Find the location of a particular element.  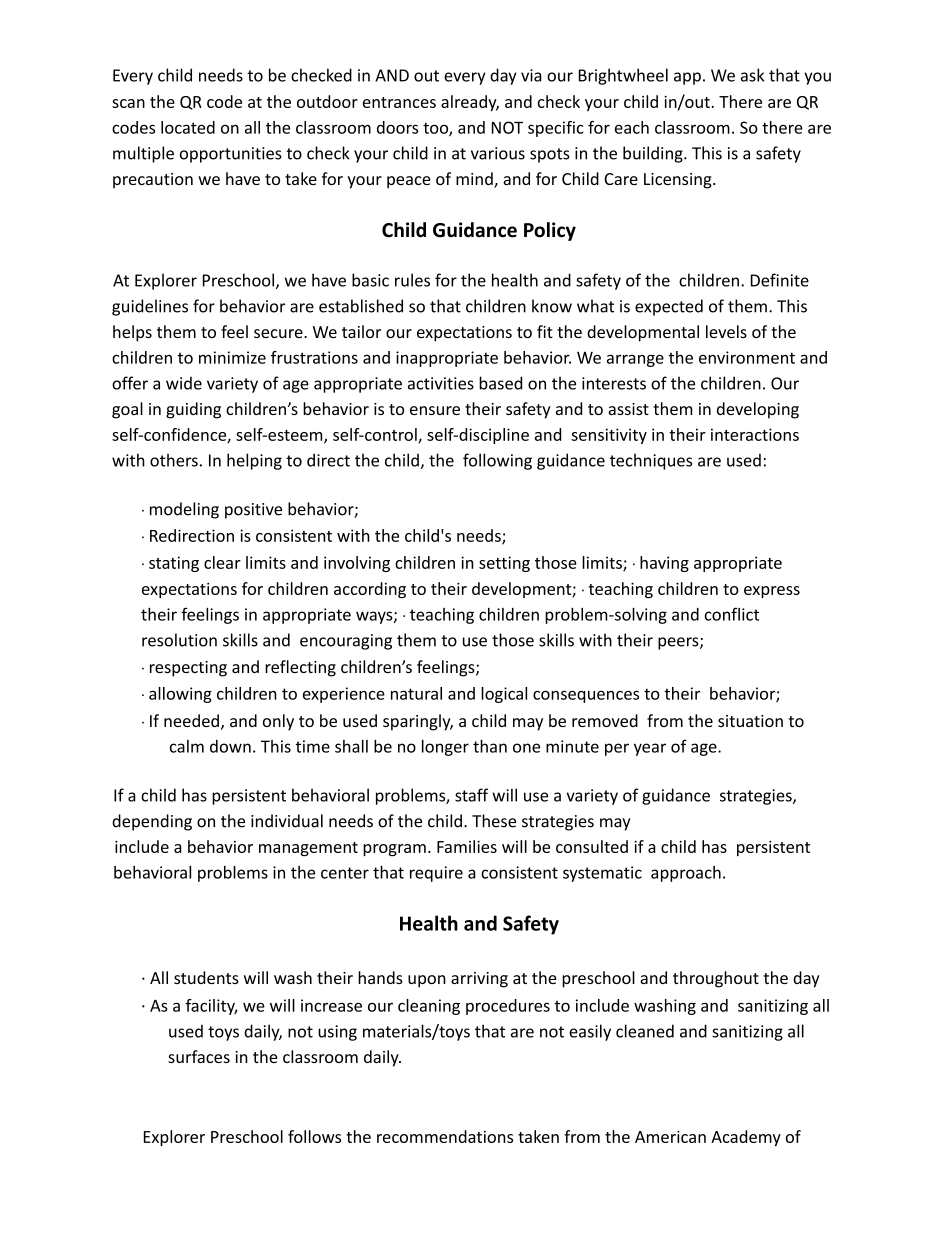

conflict is located at coordinates (732, 614).
